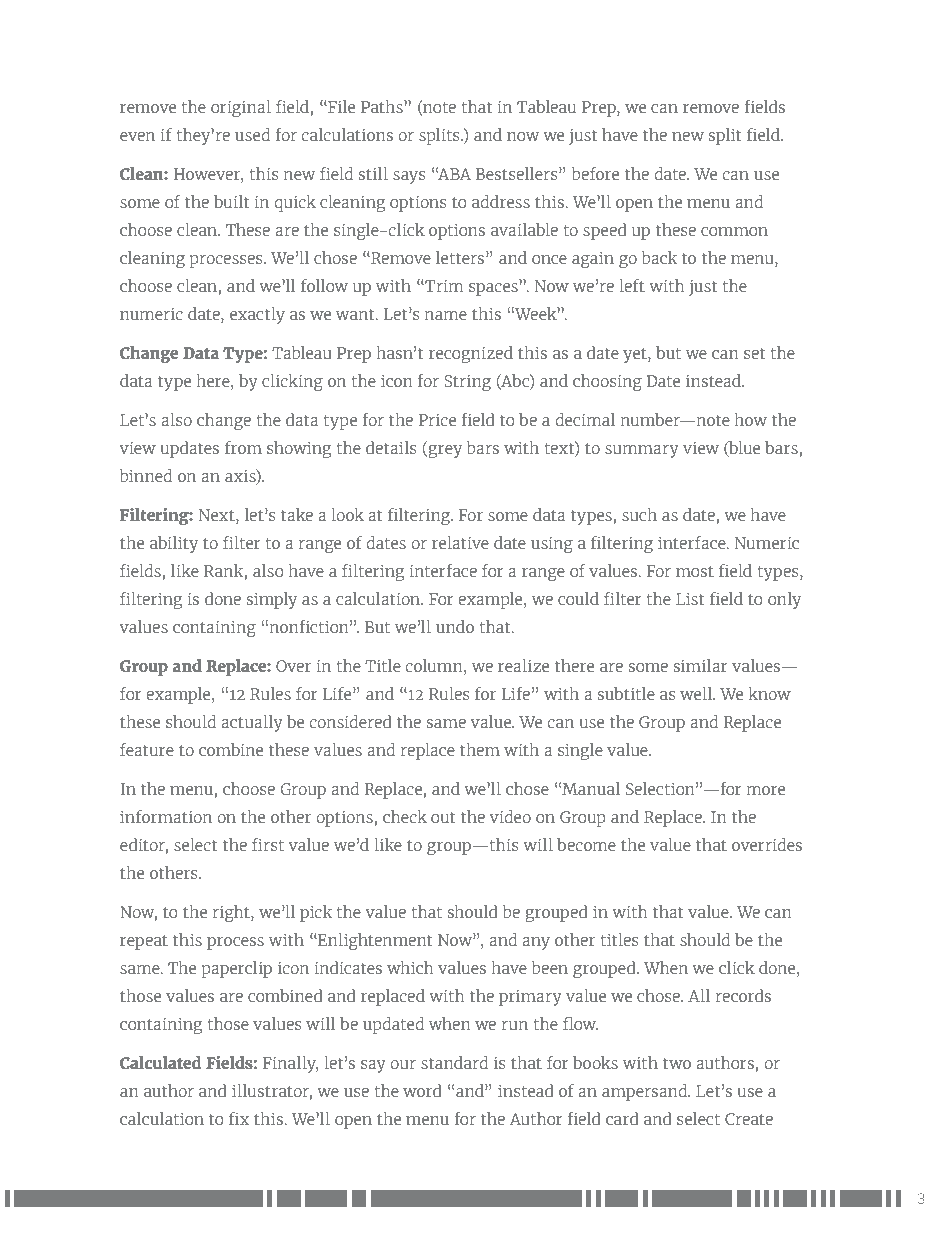 This screenshot has width=952, height=1233. Describe the element at coordinates (467, 383) in the screenshot. I see `String` at that location.
